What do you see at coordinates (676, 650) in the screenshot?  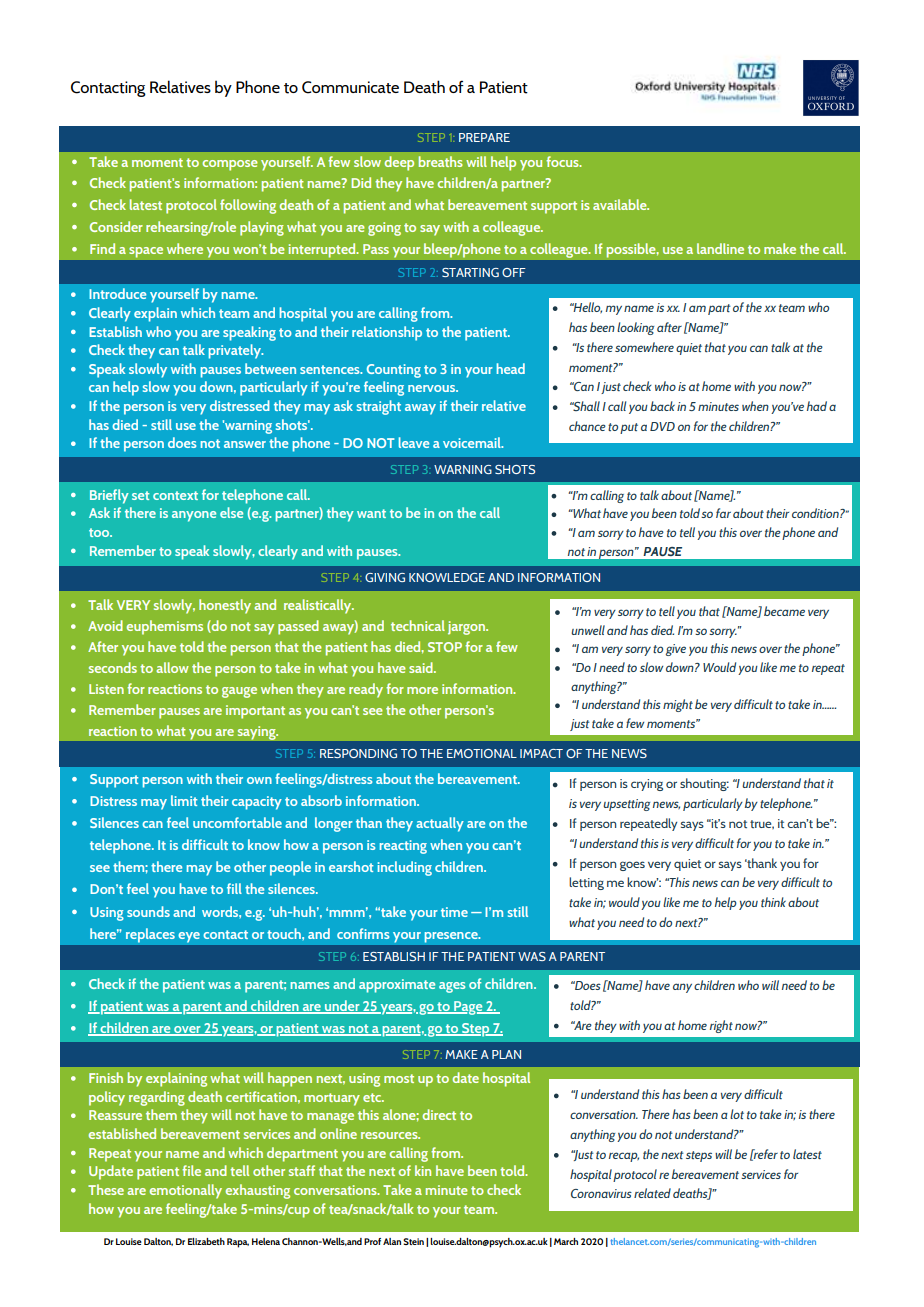 I see `give` at bounding box center [676, 650].
